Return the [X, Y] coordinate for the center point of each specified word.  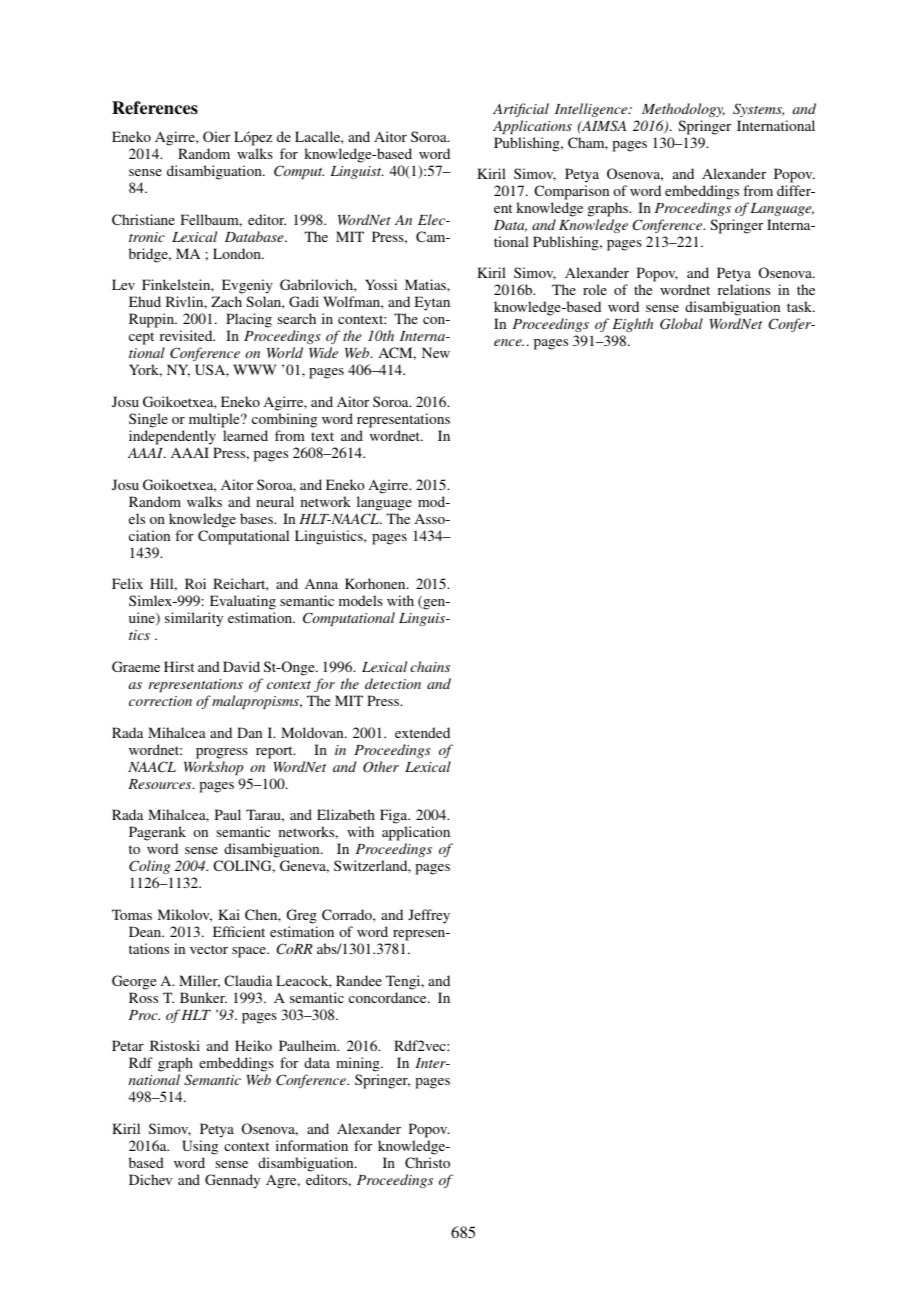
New [436, 352]
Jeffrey [429, 916]
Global [681, 324]
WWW [254, 369]
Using [200, 1147]
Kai [229, 914]
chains [430, 666]
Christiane [143, 219]
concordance [389, 997]
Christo [427, 1162]
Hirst [179, 666]
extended [422, 732]
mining [359, 1064]
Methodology [683, 110]
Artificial [521, 110]
